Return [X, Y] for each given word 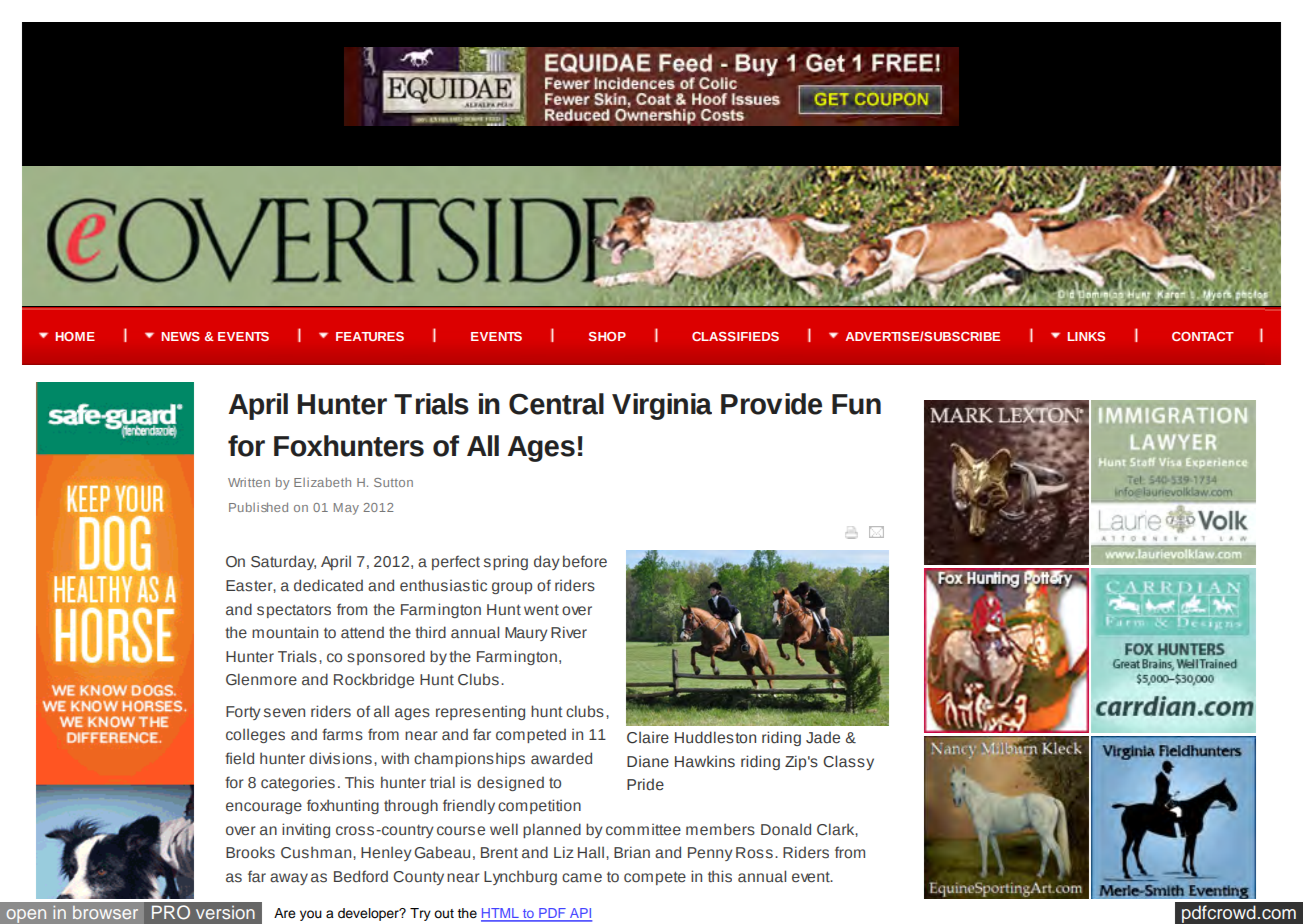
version [225, 912]
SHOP [607, 336]
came [582, 878]
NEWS [180, 336]
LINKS [1086, 336]
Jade [823, 738]
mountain [285, 632]
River [569, 632]
